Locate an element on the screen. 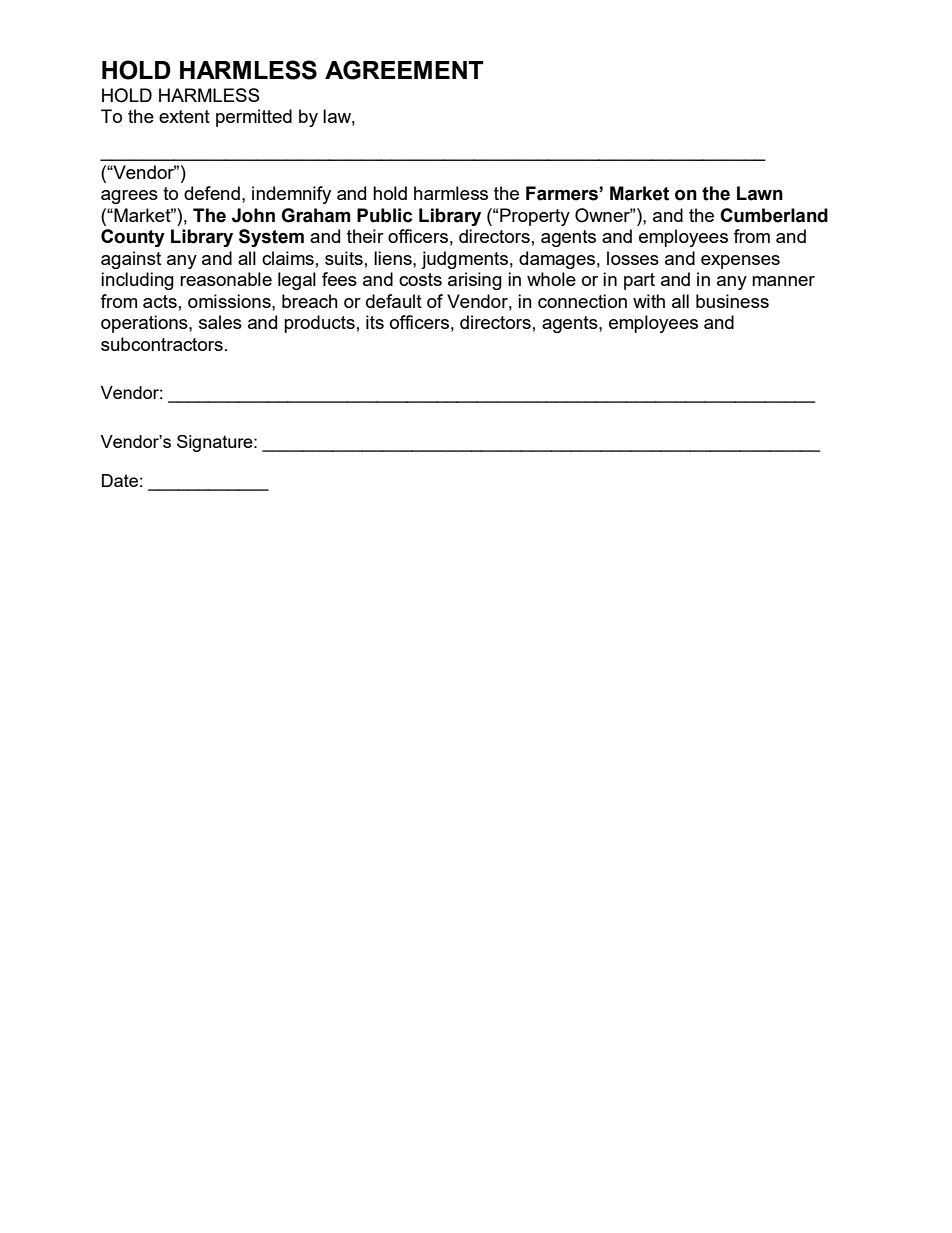 The image size is (952, 1233). Farmers is located at coordinates (563, 193).
